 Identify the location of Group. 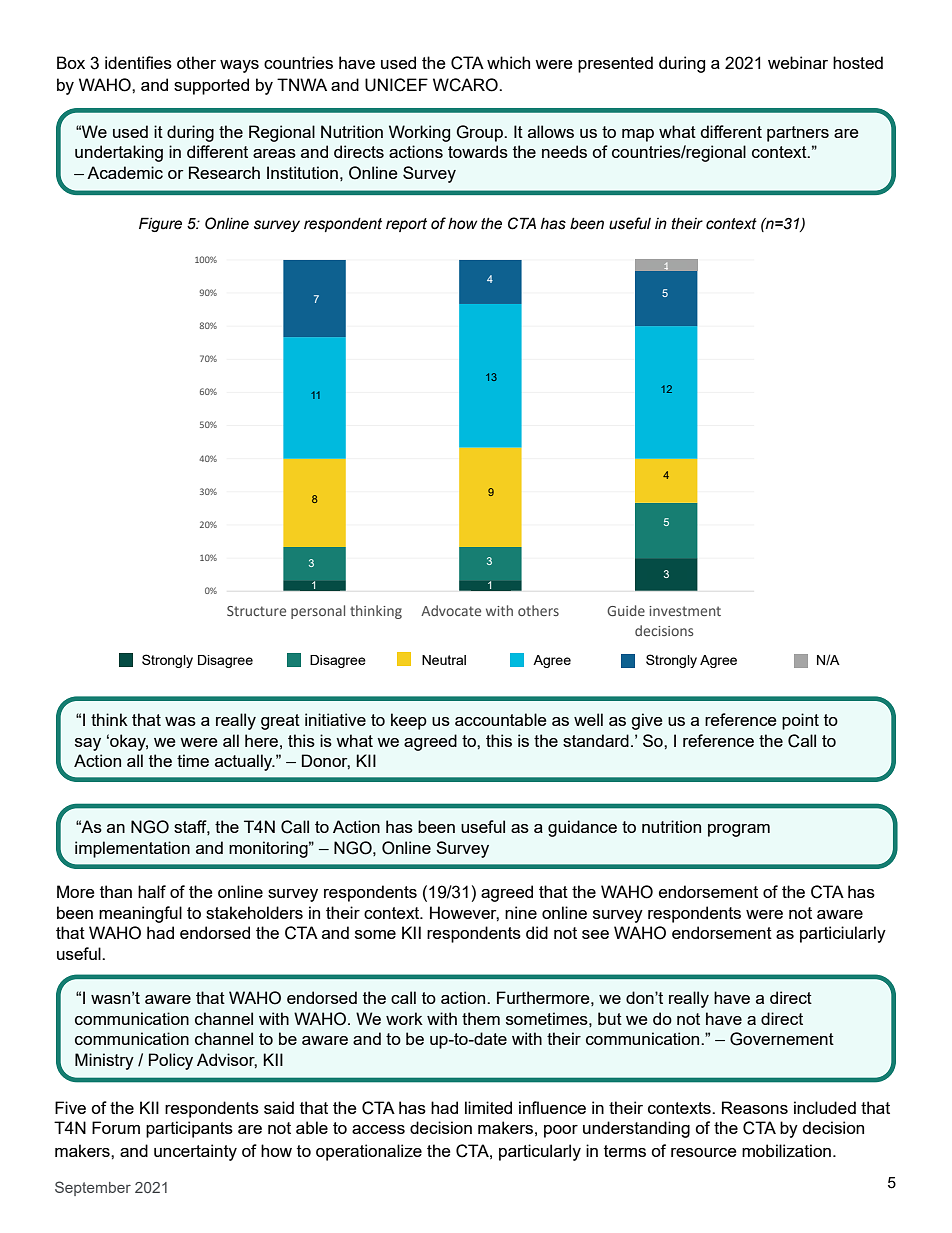
(481, 133).
